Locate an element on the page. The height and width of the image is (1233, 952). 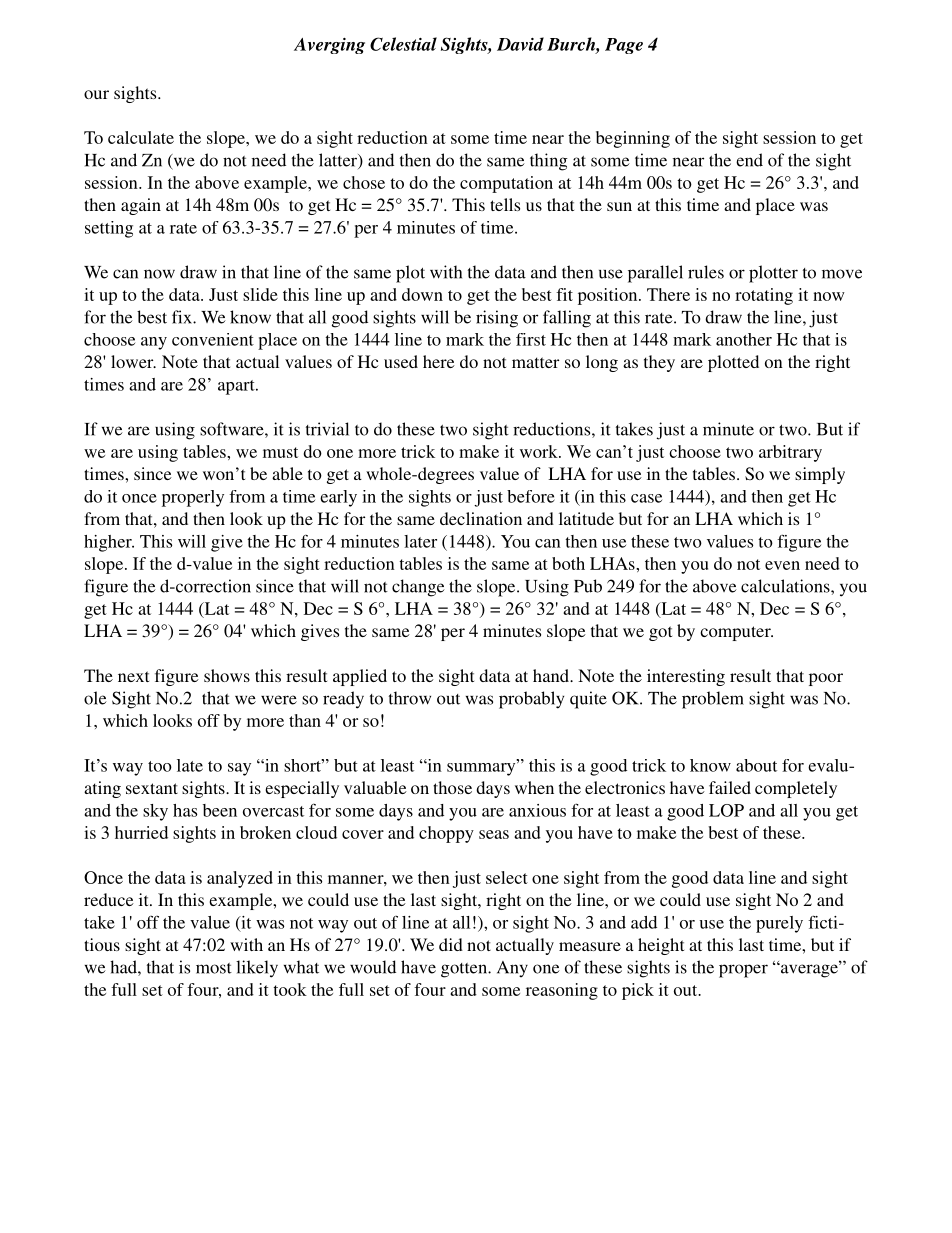
computer is located at coordinates (736, 633).
